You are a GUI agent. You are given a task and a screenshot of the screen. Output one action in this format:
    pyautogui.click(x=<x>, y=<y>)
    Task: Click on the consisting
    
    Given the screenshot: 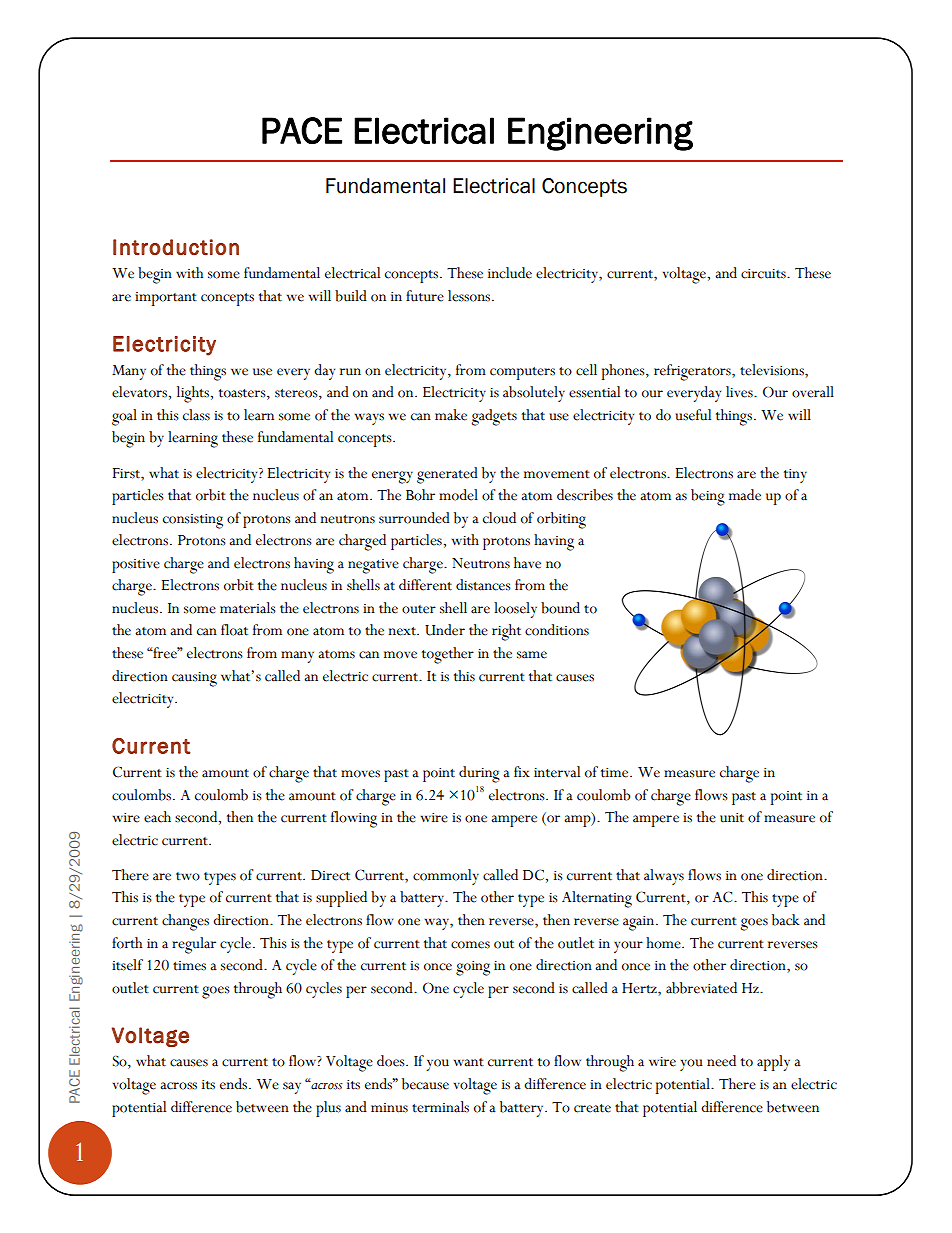 What is the action you would take?
    pyautogui.click(x=193, y=521)
